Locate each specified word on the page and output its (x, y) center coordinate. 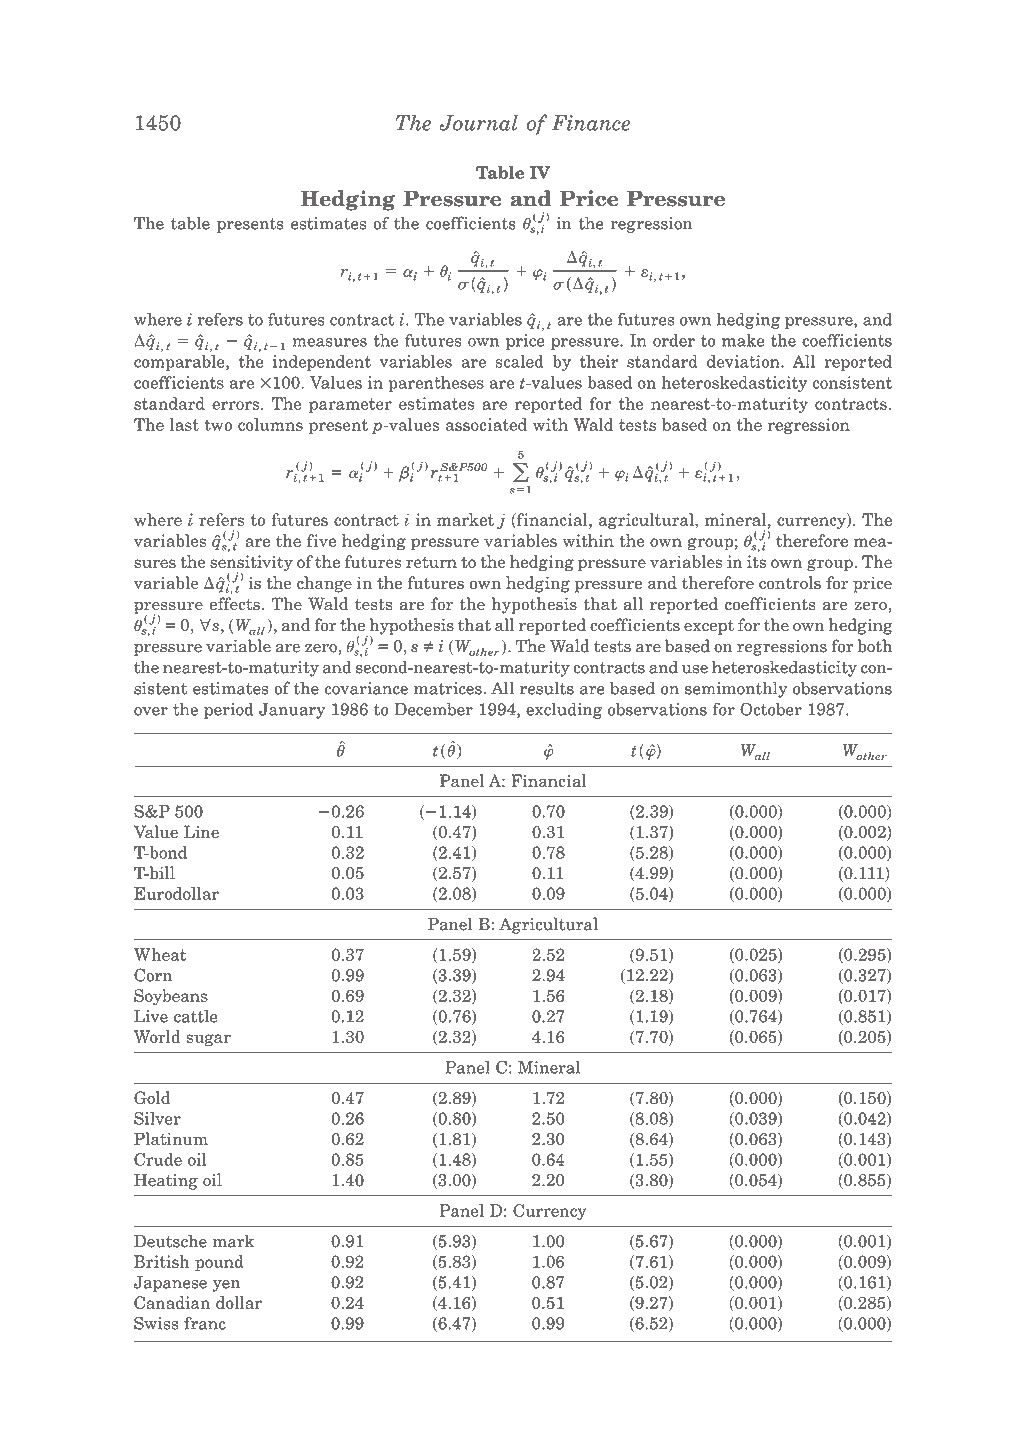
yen (226, 1286)
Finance (591, 123)
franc (205, 1323)
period (229, 711)
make (743, 340)
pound (219, 1263)
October (771, 709)
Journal (478, 122)
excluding (564, 711)
